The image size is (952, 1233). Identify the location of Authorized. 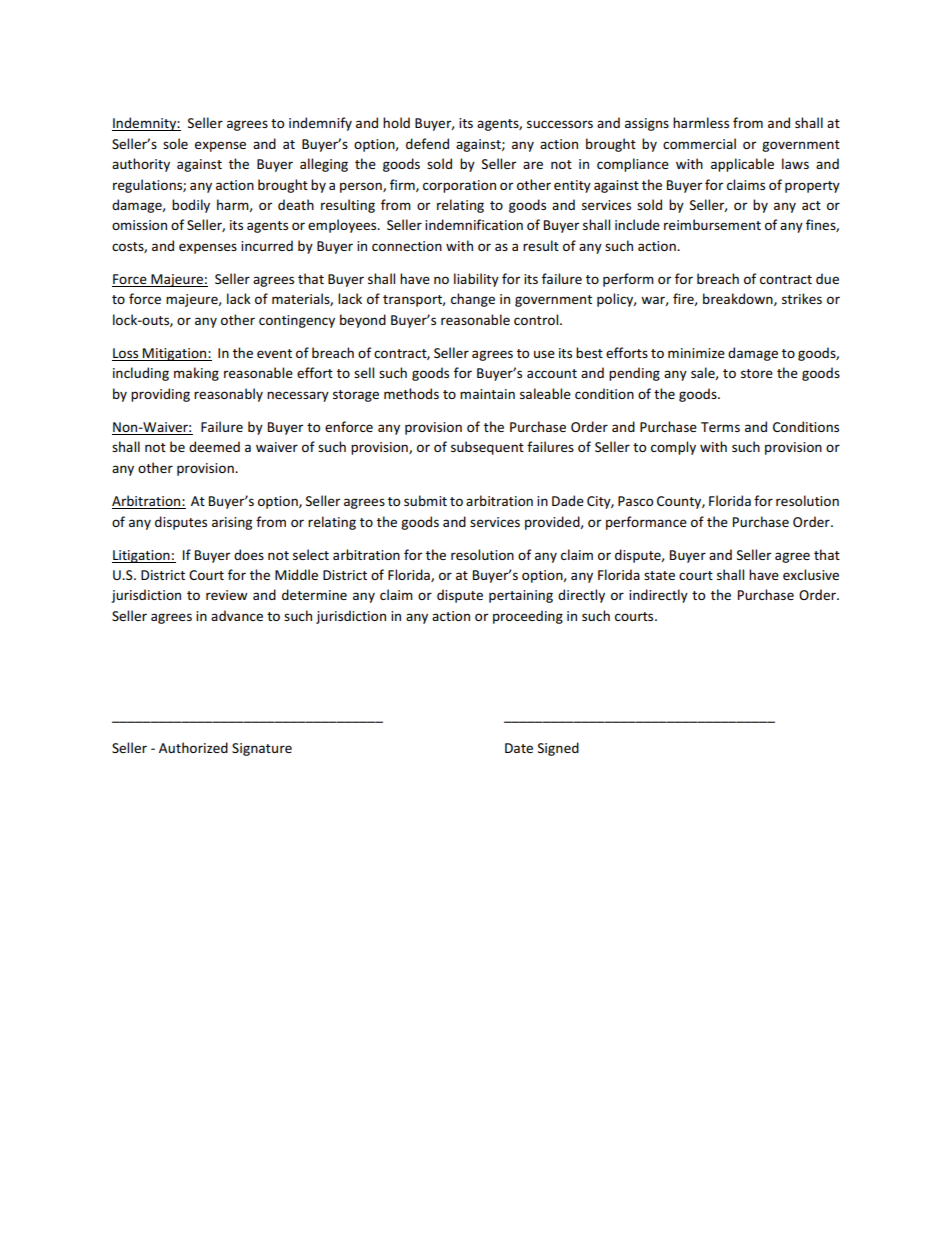
(193, 747).
